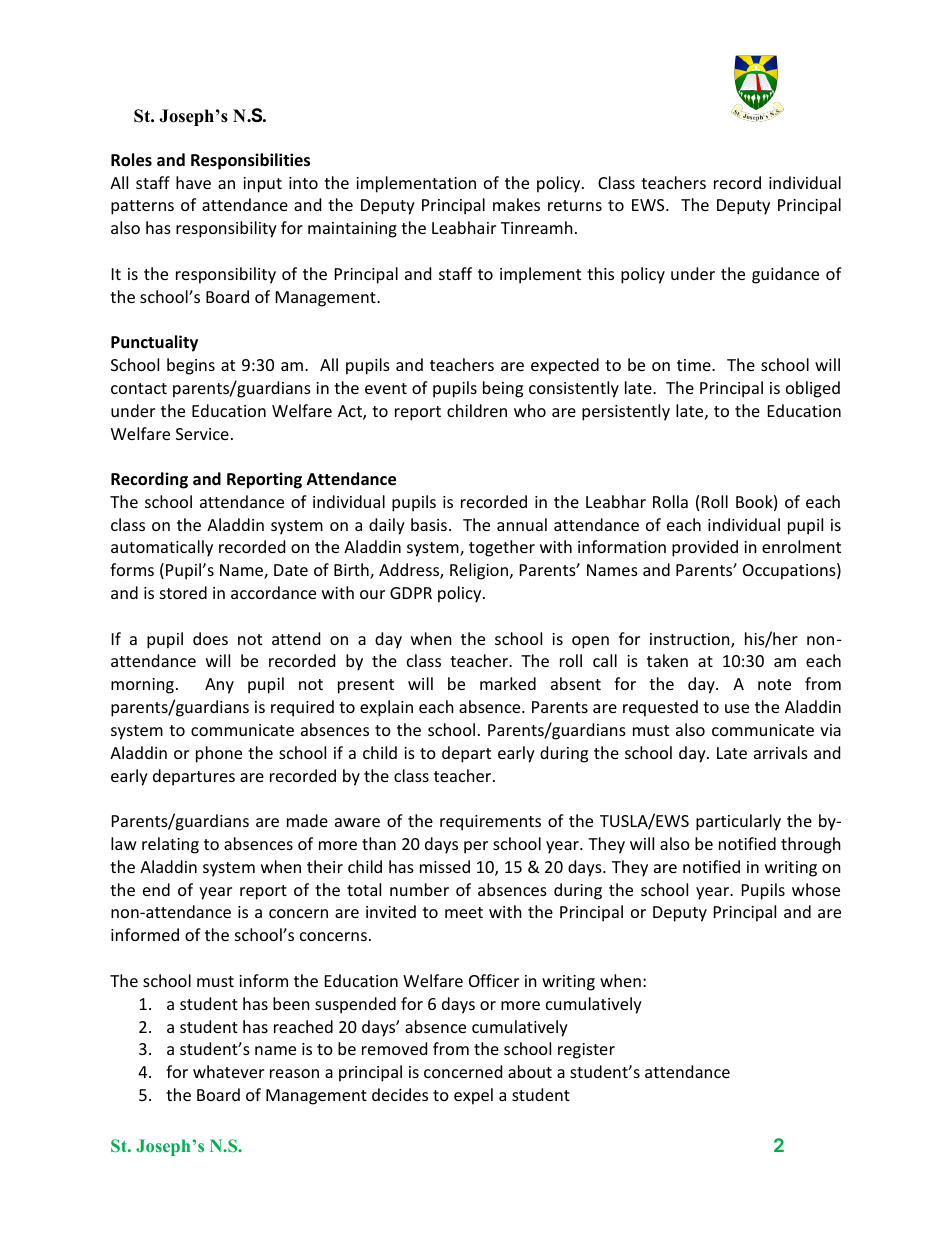 The image size is (952, 1233). Describe the element at coordinates (193, 182) in the screenshot. I see `have` at that location.
